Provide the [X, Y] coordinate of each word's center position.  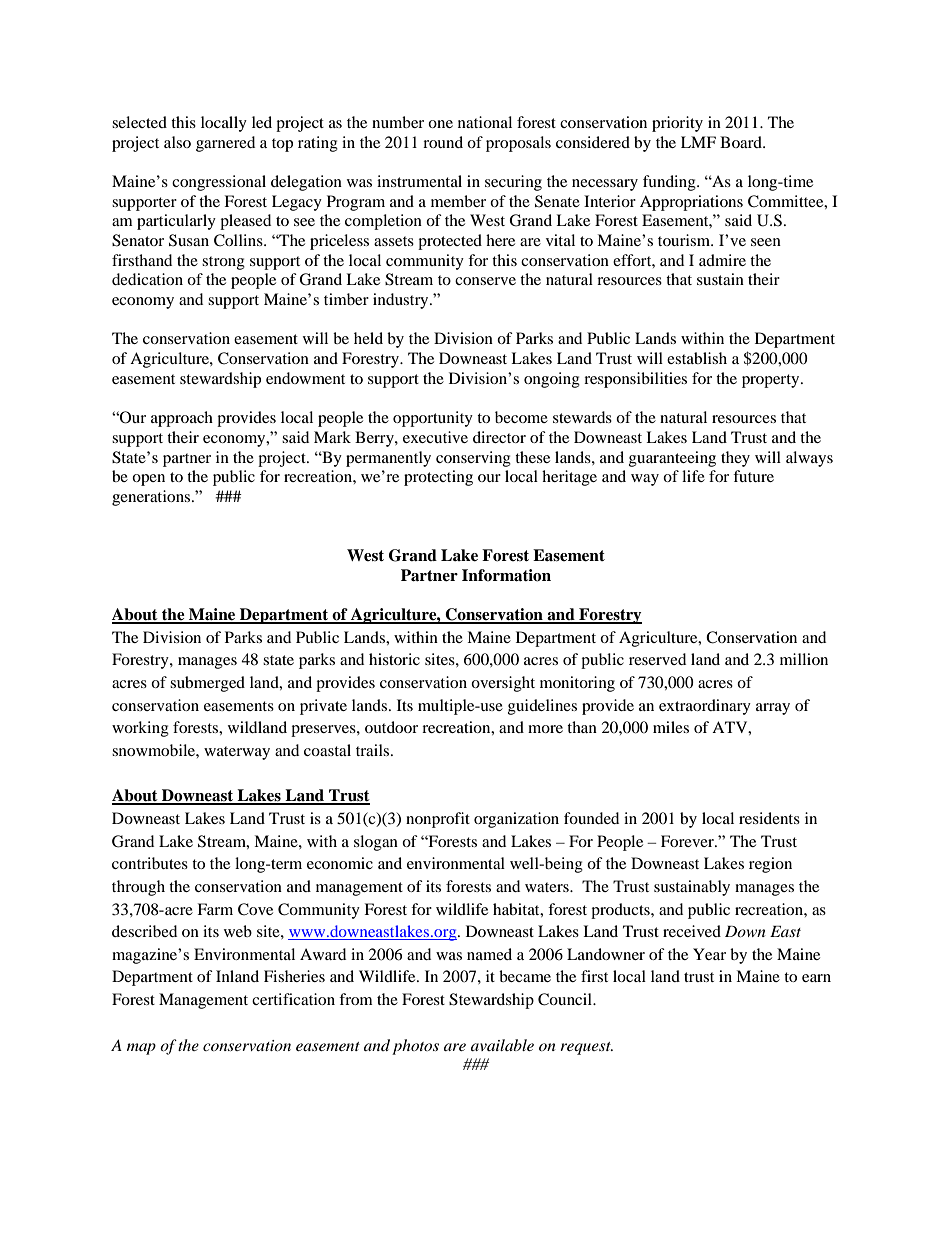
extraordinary [705, 707]
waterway [237, 753]
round [443, 142]
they [735, 459]
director [499, 437]
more [545, 729]
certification [293, 999]
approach [182, 419]
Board [742, 142]
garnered [225, 144]
